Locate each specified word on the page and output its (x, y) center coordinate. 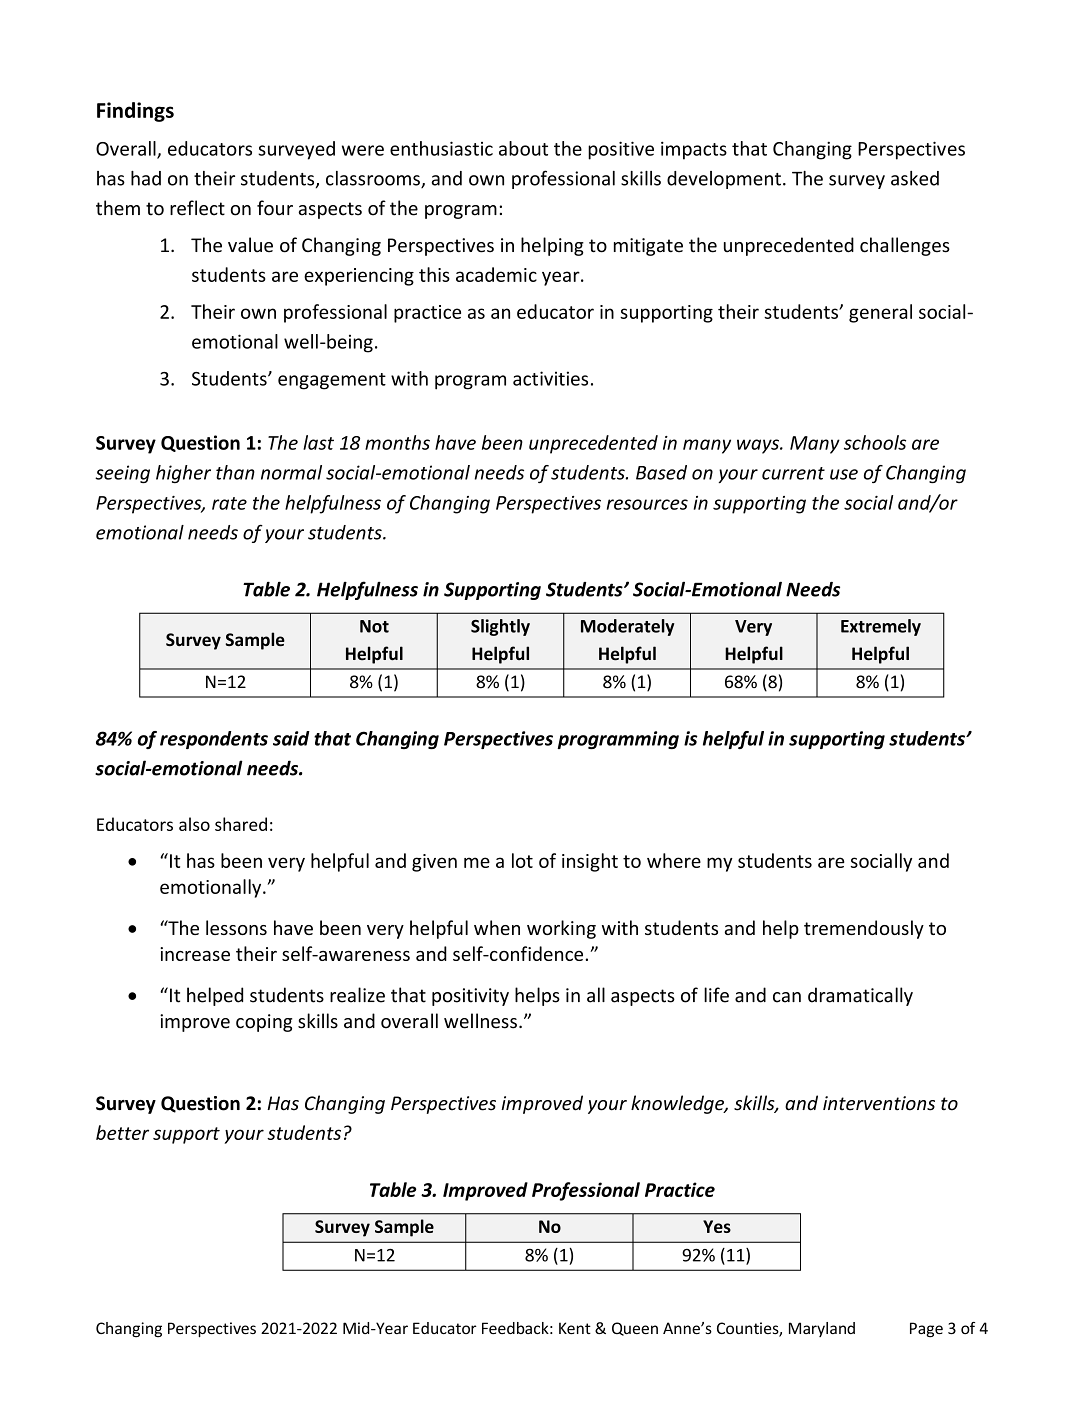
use (844, 474)
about (523, 148)
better (122, 1132)
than (235, 472)
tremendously (864, 929)
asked (915, 178)
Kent (575, 1328)
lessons (236, 927)
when (497, 927)
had (146, 178)
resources (647, 504)
